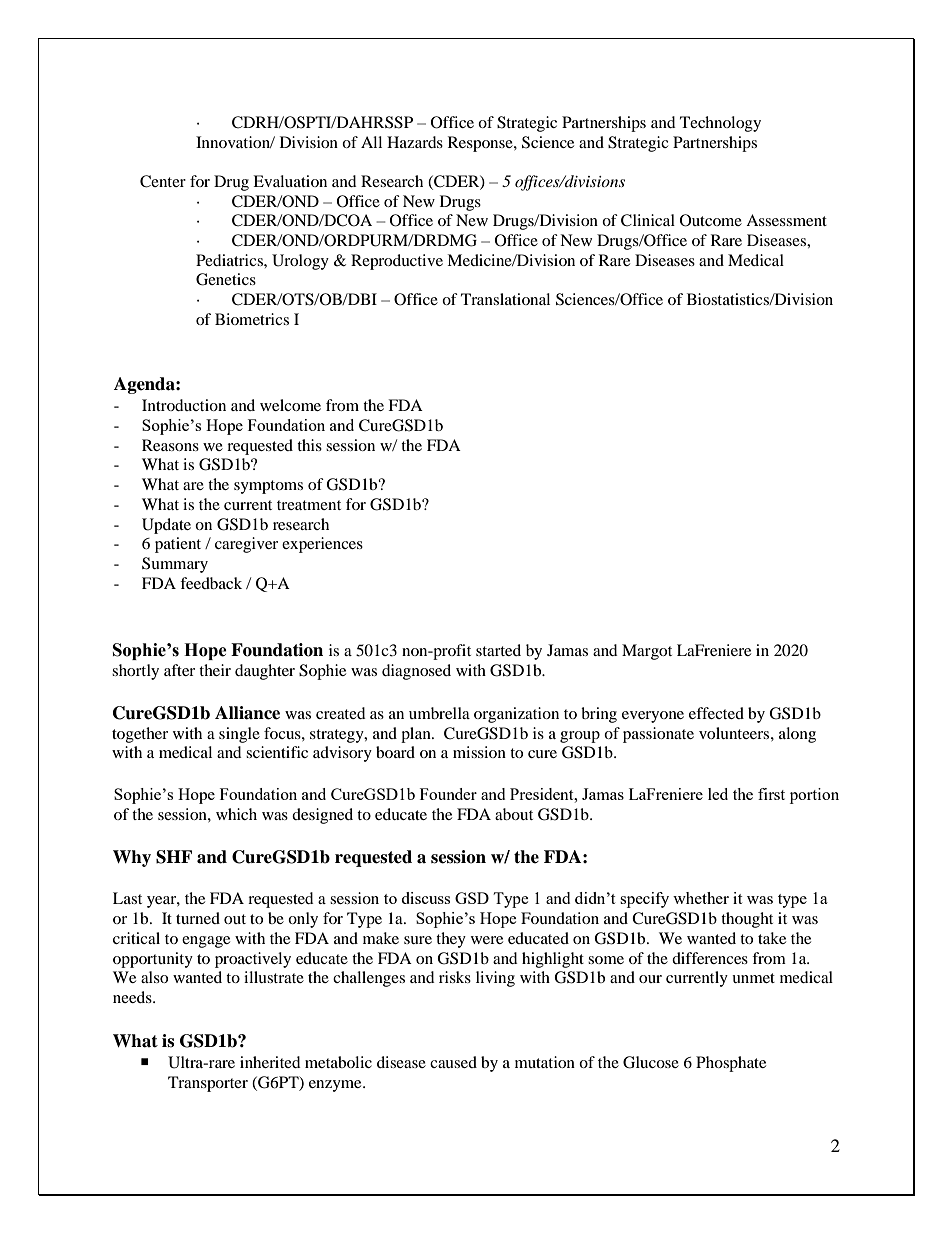  Describe the element at coordinates (647, 652) in the screenshot. I see `Margot` at that location.
